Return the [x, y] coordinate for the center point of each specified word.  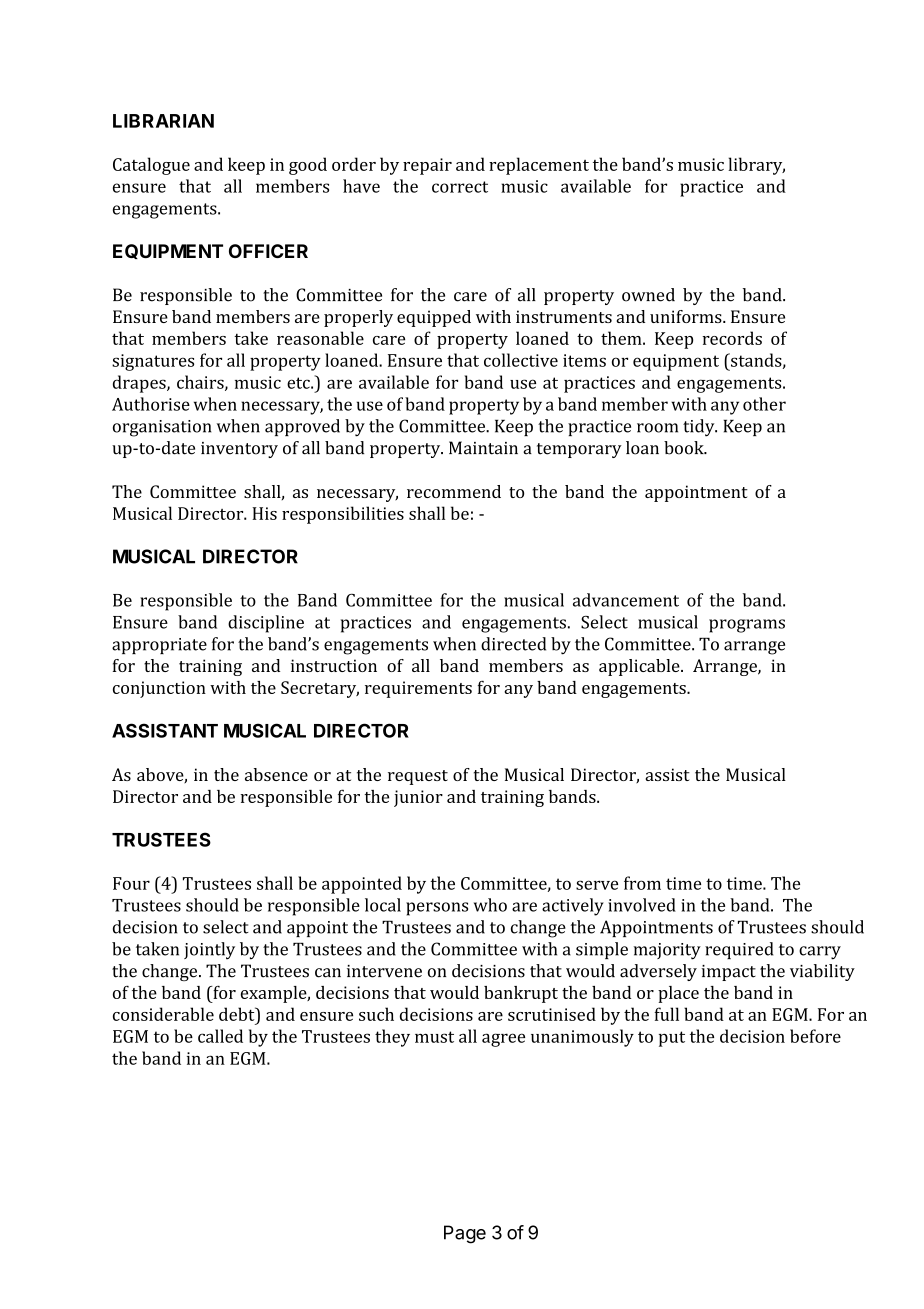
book [685, 448]
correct [460, 187]
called [220, 1036]
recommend [454, 491]
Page [465, 1234]
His [264, 513]
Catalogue [151, 166]
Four [131, 883]
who [490, 905]
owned [648, 295]
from [642, 883]
